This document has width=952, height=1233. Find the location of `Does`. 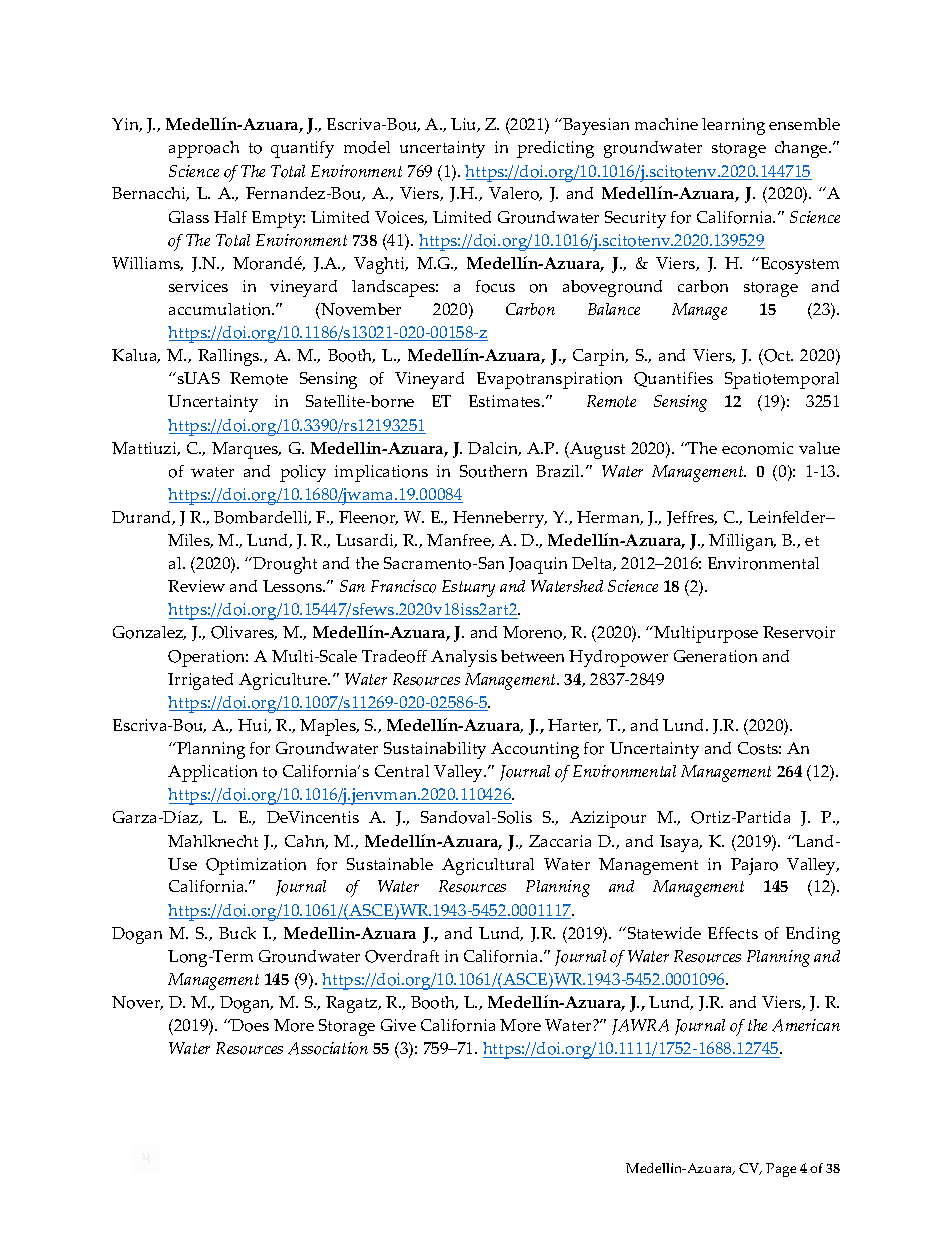

Does is located at coordinates (249, 1025).
